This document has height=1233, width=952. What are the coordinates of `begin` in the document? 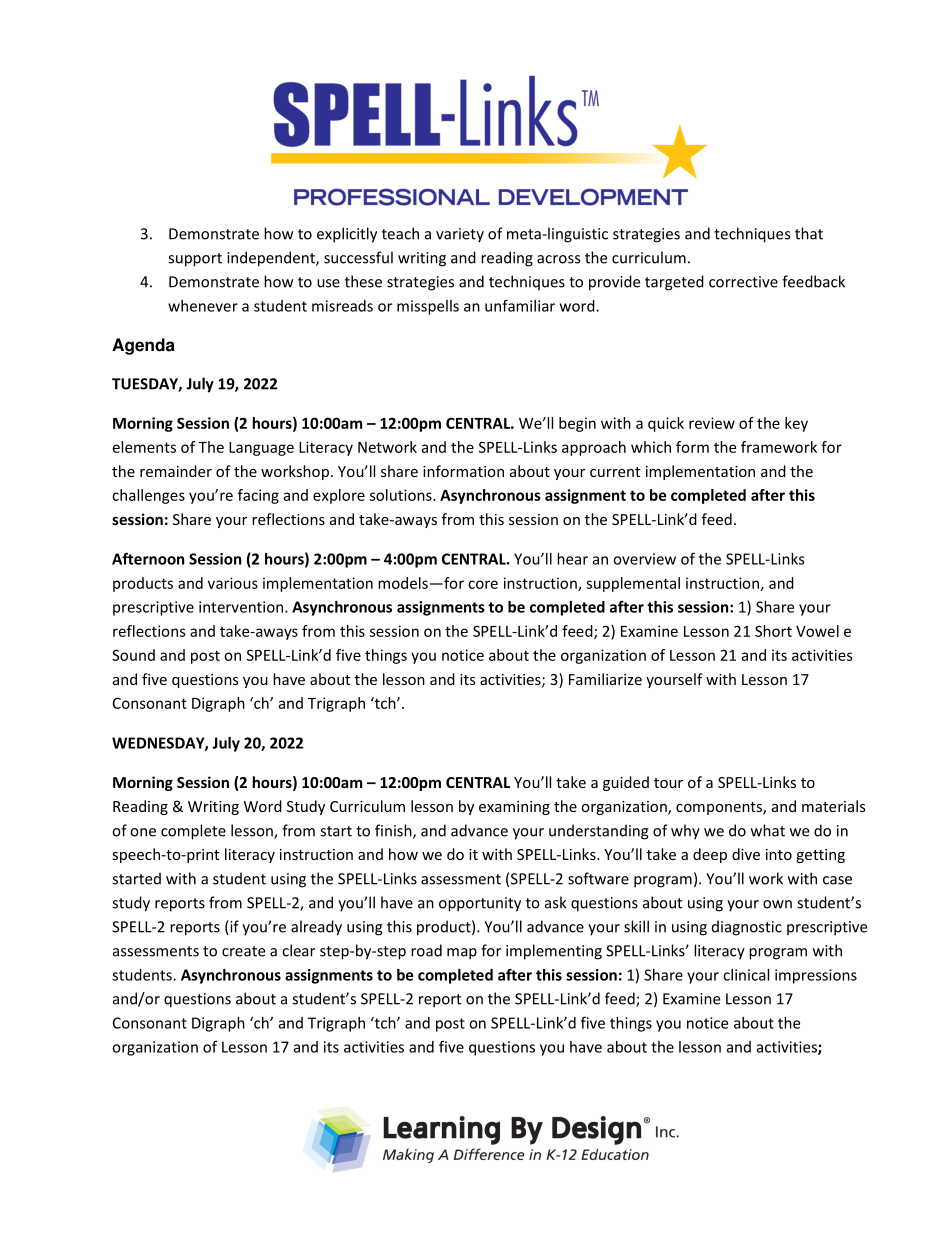 It's located at (577, 424).
